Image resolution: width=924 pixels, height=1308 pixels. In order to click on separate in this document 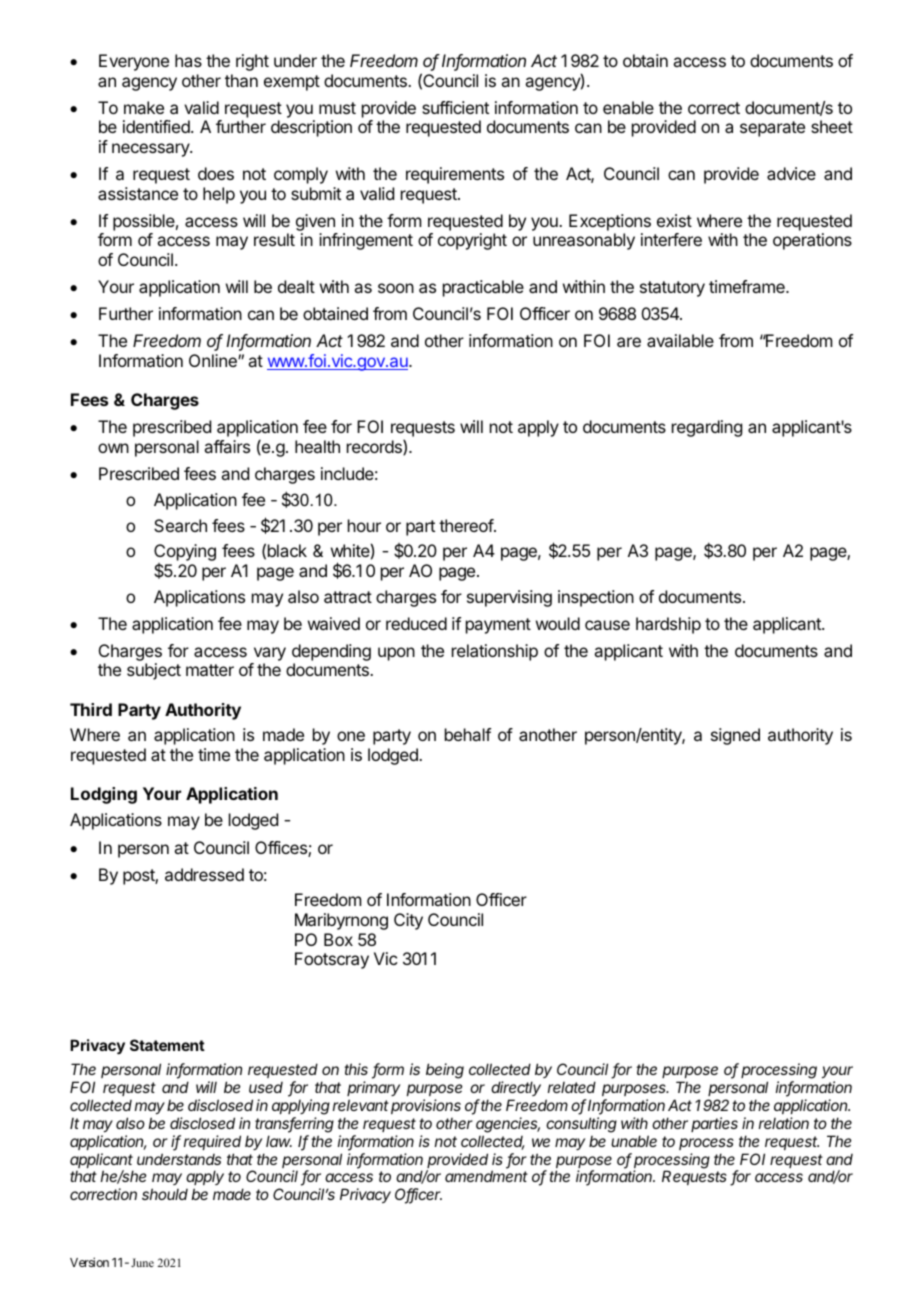, I will do `click(772, 129)`.
